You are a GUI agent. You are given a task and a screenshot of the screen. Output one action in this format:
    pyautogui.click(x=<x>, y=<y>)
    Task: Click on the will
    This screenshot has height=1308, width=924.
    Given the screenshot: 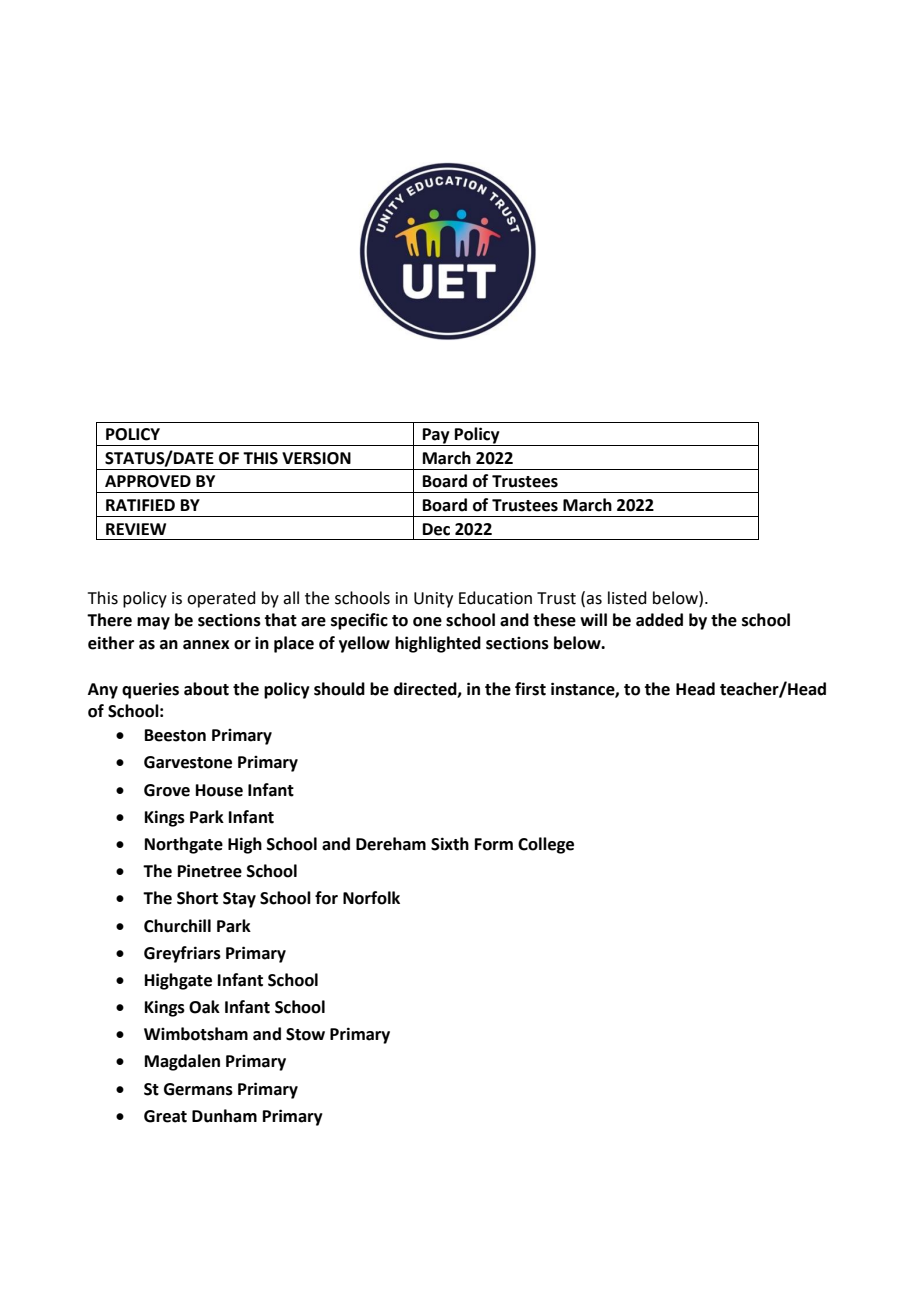 What is the action you would take?
    pyautogui.click(x=593, y=619)
